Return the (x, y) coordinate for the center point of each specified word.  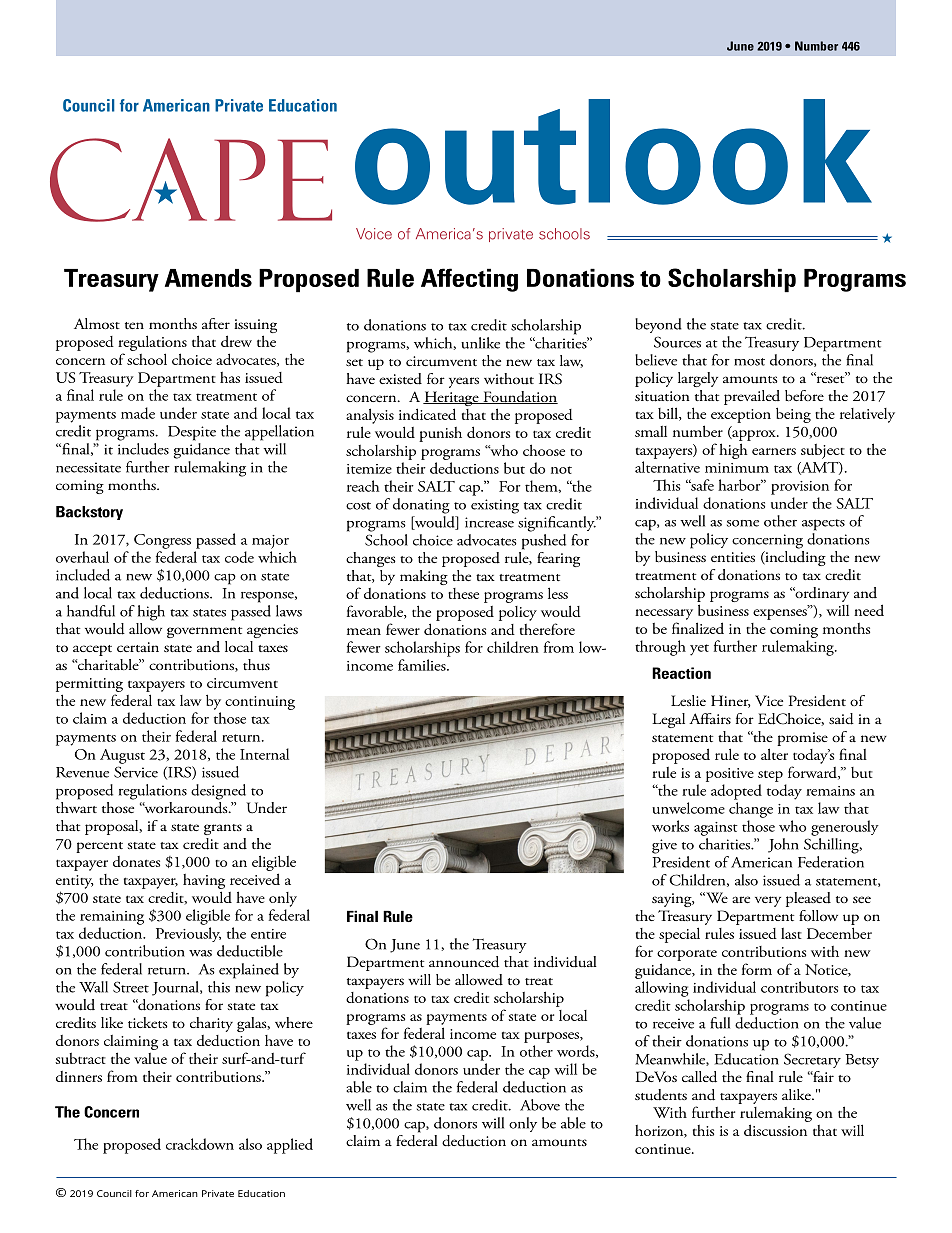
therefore (547, 629)
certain (138, 647)
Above (540, 1105)
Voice (374, 234)
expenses (781, 613)
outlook (613, 152)
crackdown (200, 1144)
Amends (208, 278)
